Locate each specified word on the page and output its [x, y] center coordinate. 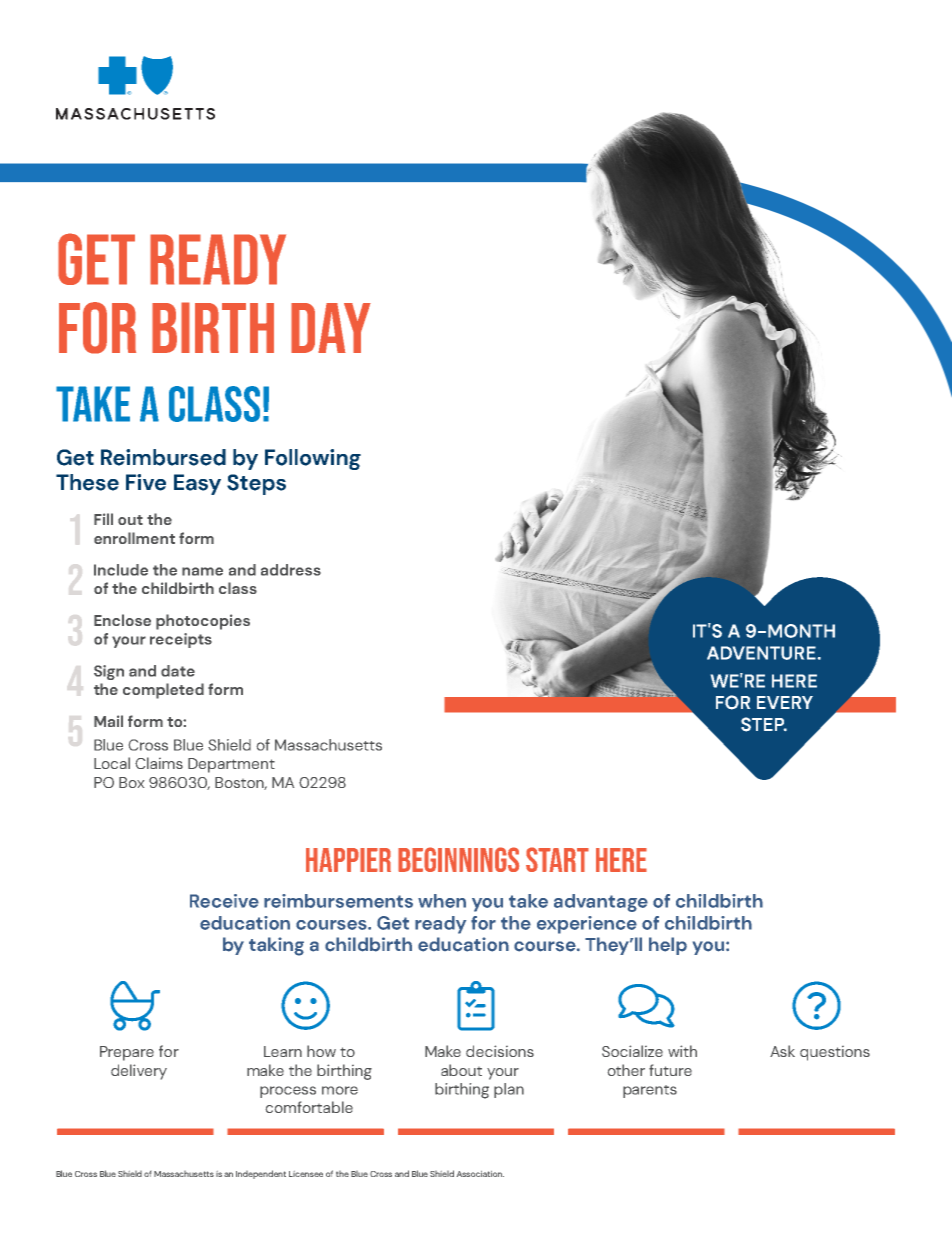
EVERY [785, 702]
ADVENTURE [761, 653]
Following [313, 459]
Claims [159, 763]
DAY [331, 328]
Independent [261, 1174]
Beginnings [458, 859]
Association [480, 1174]
